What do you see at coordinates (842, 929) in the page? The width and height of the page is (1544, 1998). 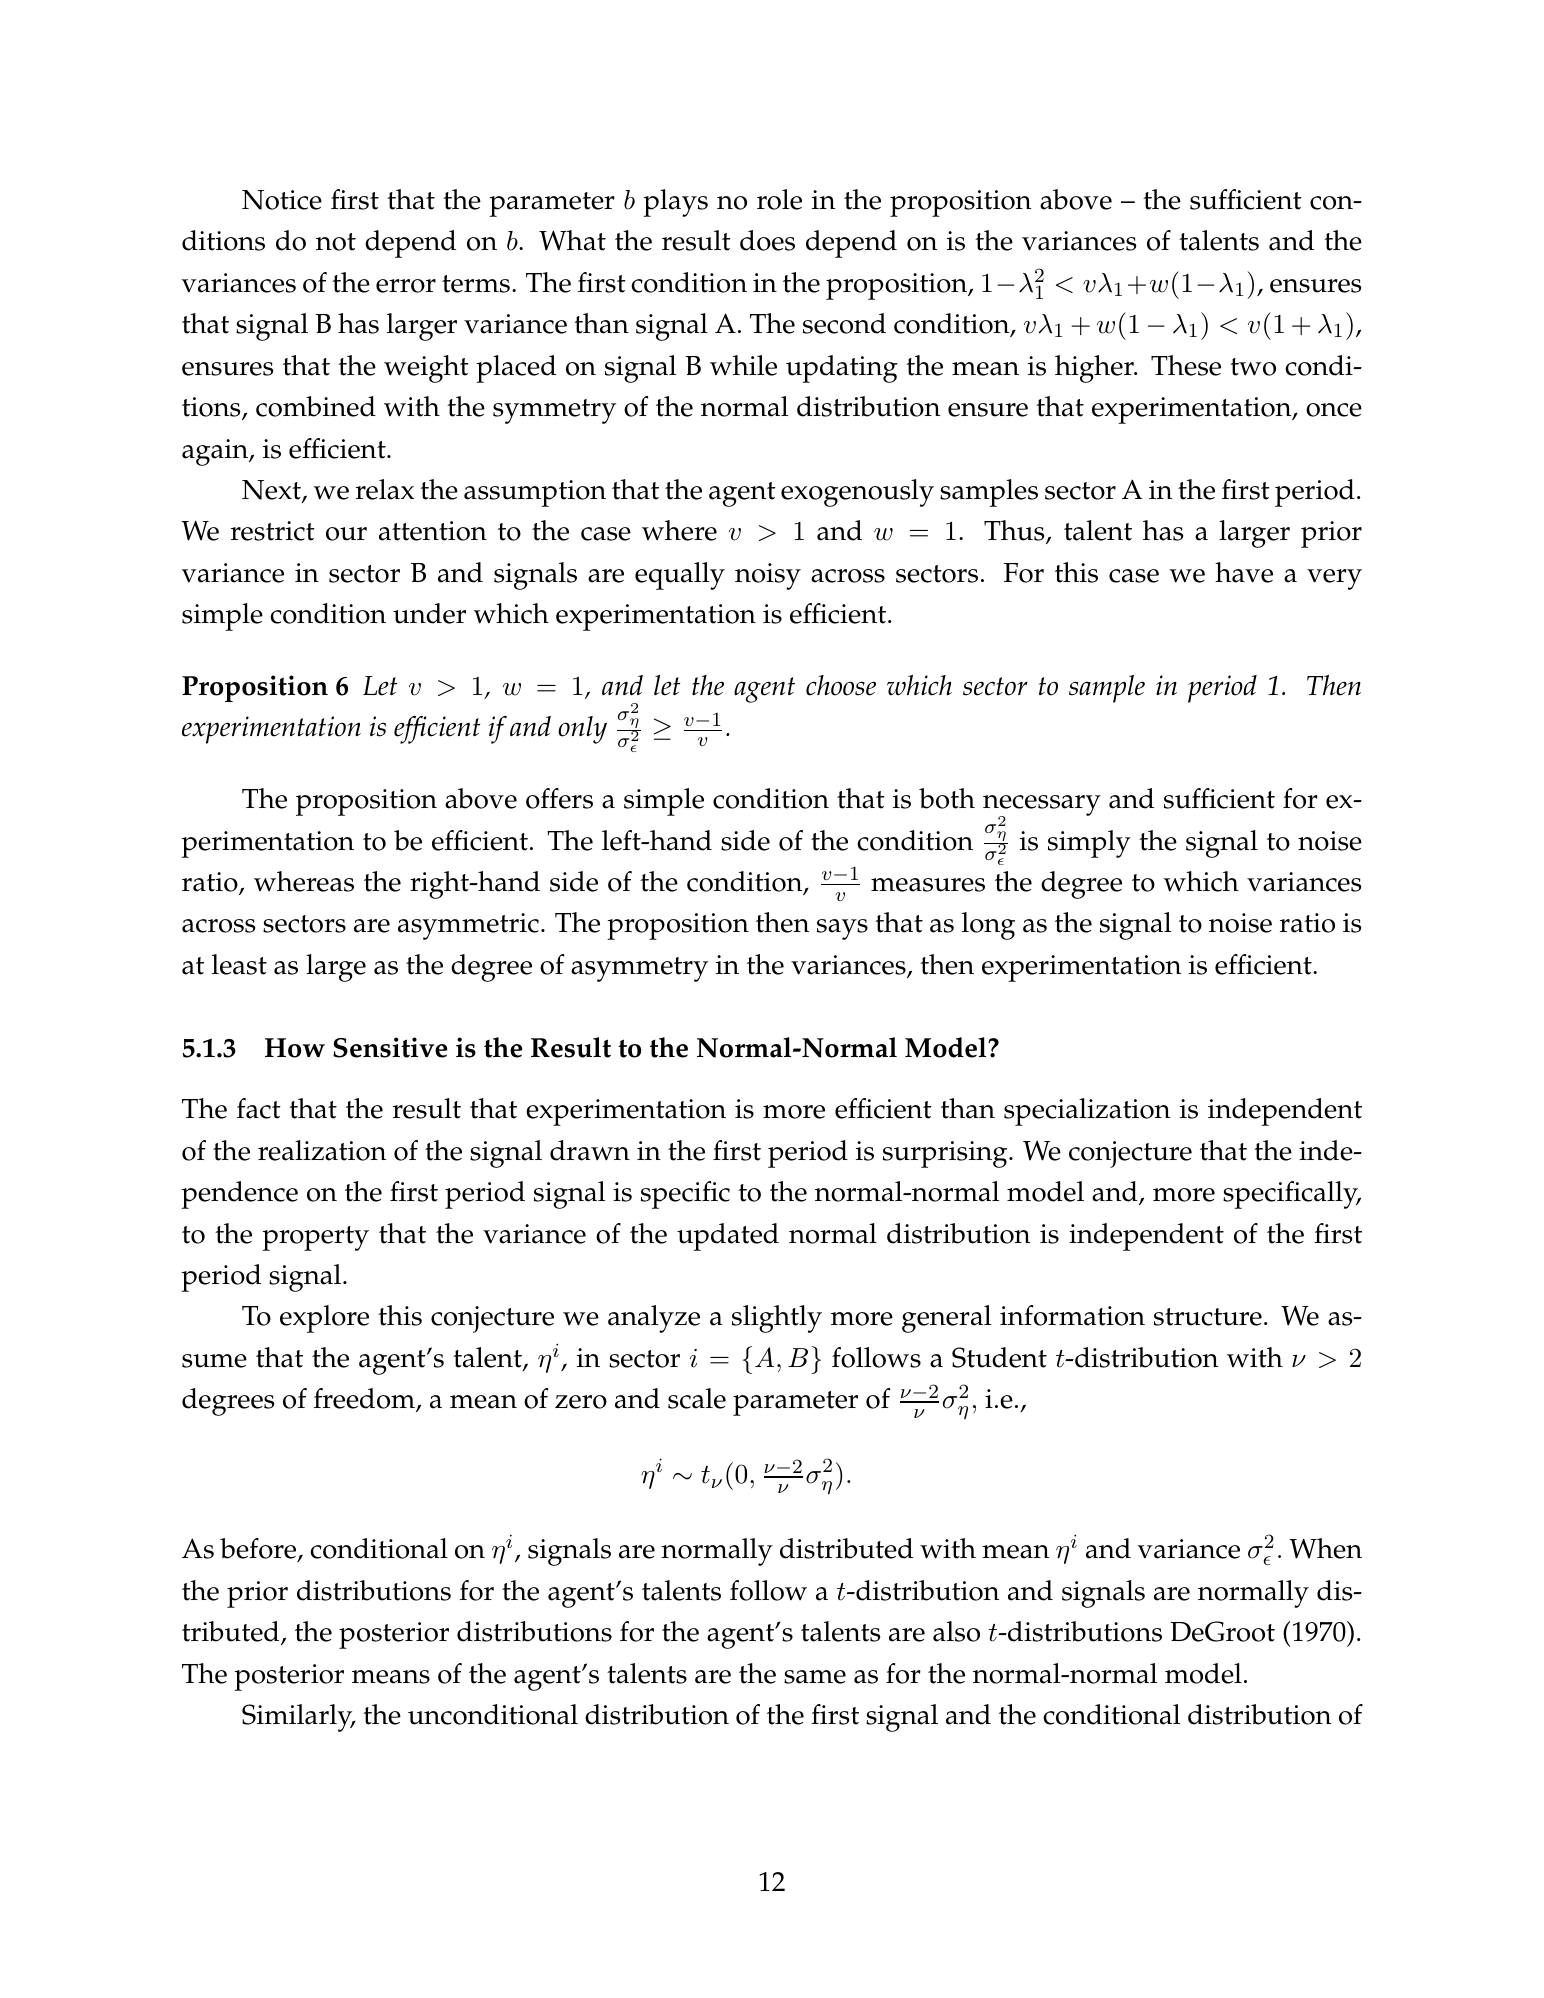 I see `says` at bounding box center [842, 929].
